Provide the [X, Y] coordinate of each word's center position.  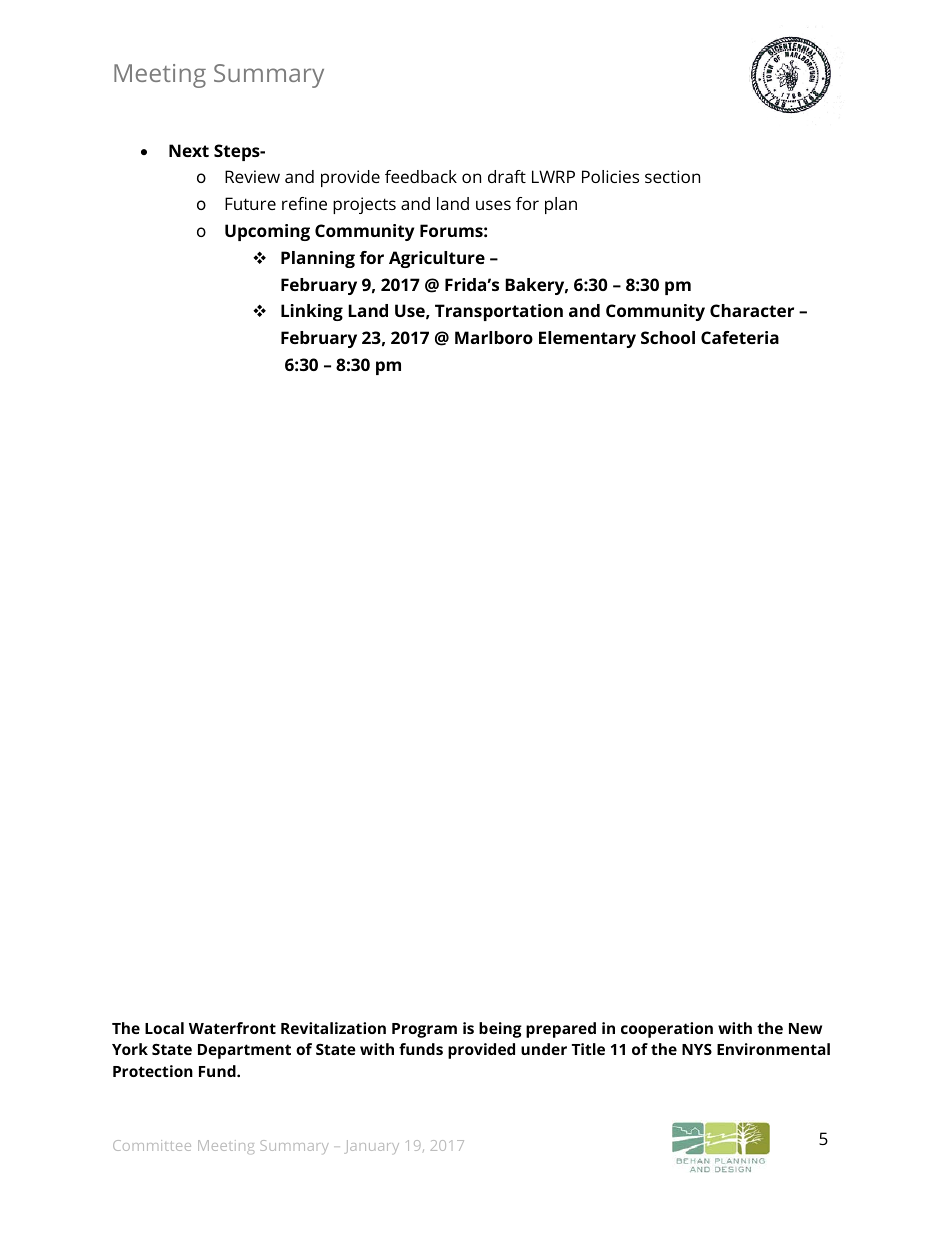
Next [189, 150]
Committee [152, 1145]
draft [507, 176]
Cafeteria [740, 337]
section [672, 176]
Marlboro [494, 337]
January [371, 1147]
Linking [312, 312]
